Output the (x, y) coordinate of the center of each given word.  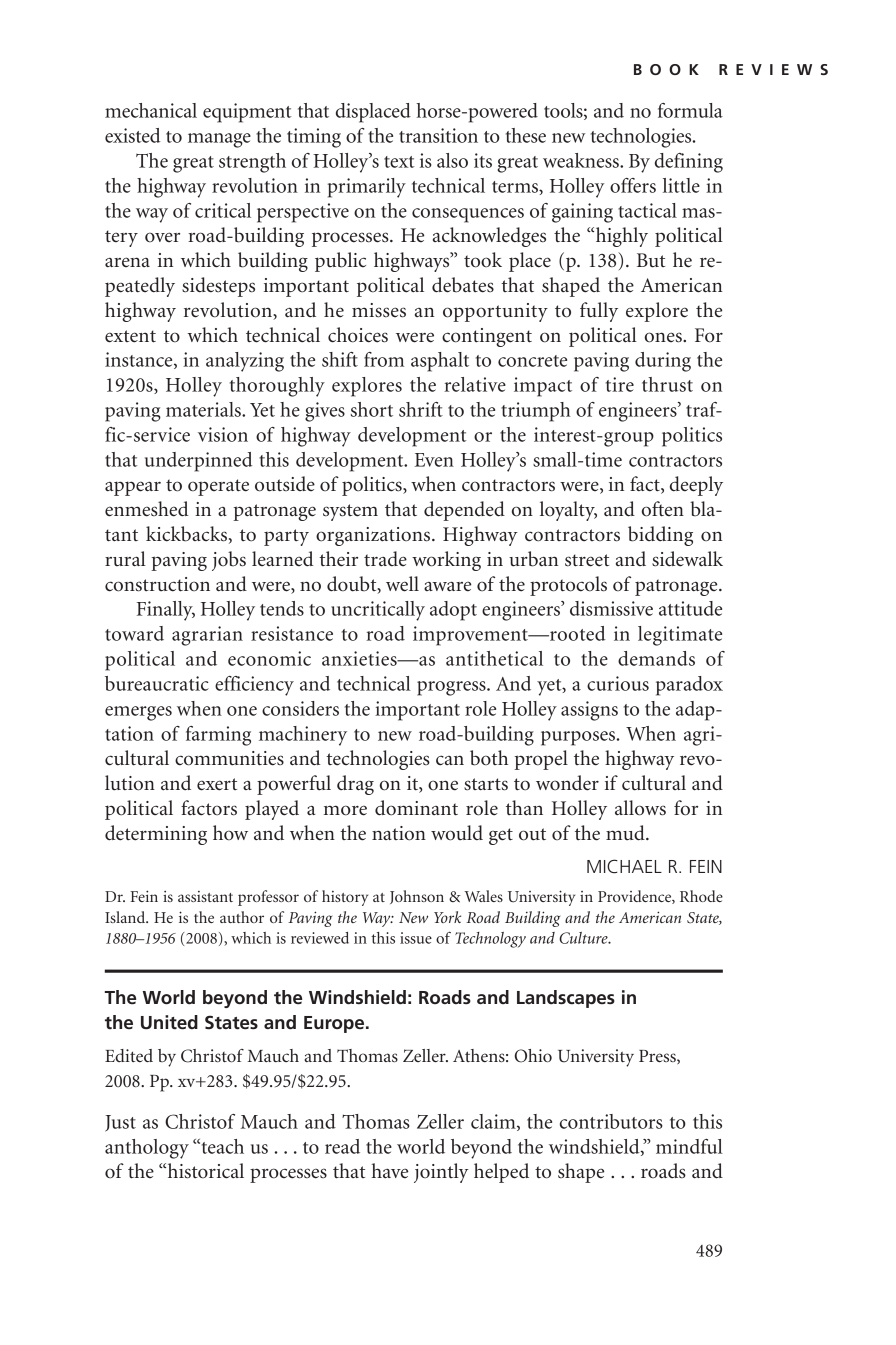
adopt (453, 611)
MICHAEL (624, 866)
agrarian (207, 636)
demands (656, 658)
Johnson (417, 897)
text (399, 162)
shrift (421, 409)
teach (221, 1146)
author (242, 917)
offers (633, 185)
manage (219, 140)
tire (620, 384)
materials (204, 409)
